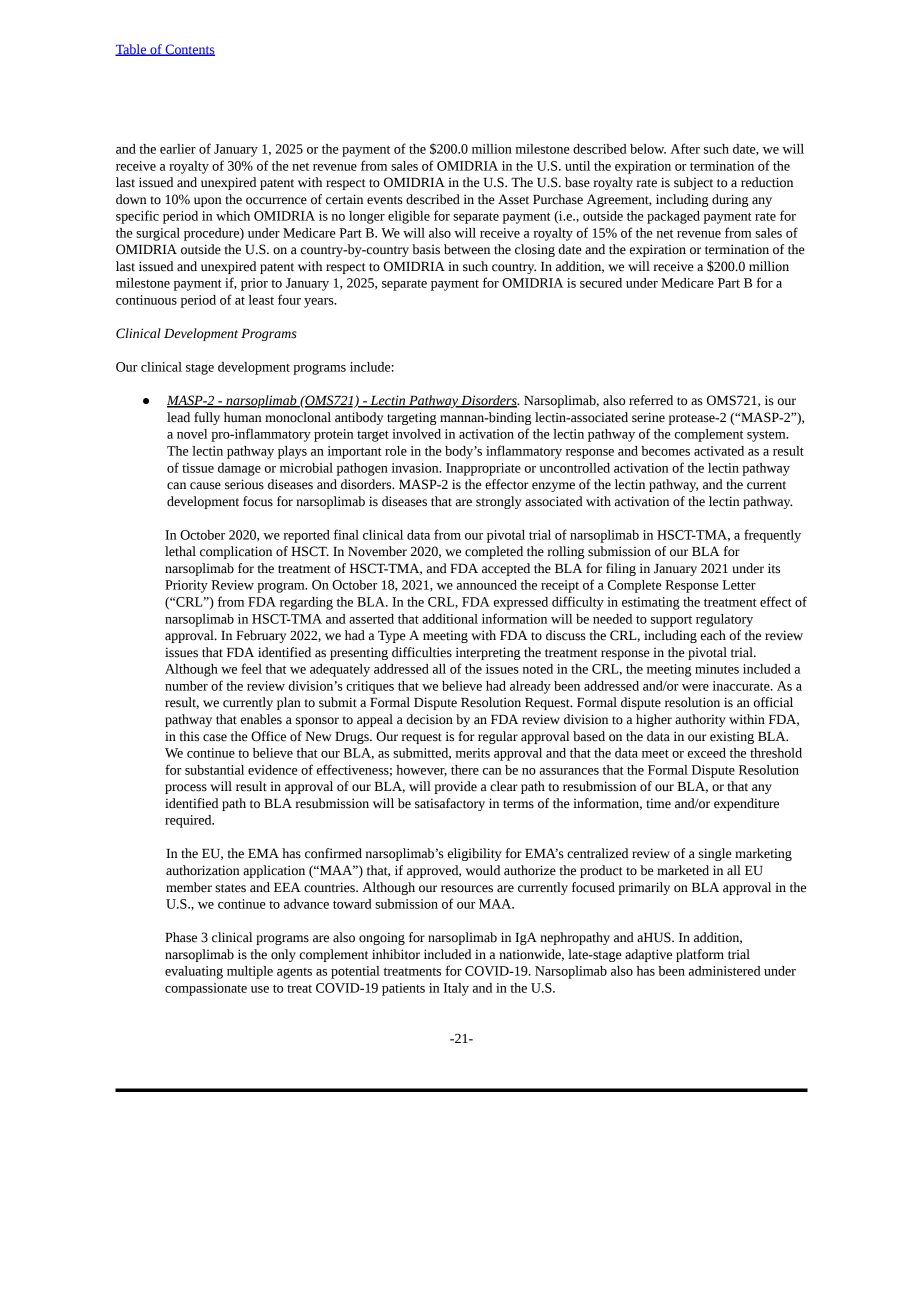 The image size is (924, 1308). I want to click on After, so click(685, 148).
